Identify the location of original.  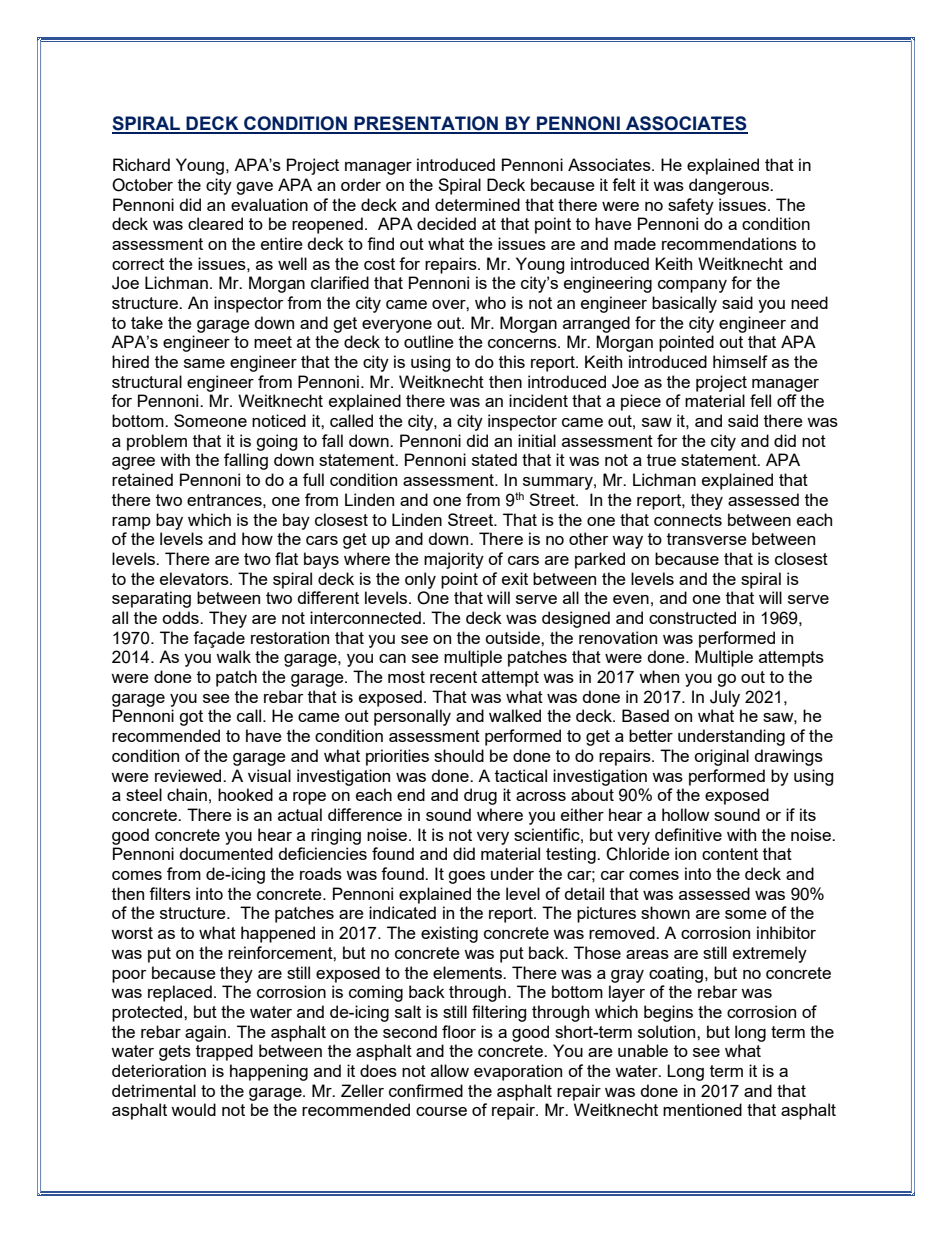
(721, 757).
